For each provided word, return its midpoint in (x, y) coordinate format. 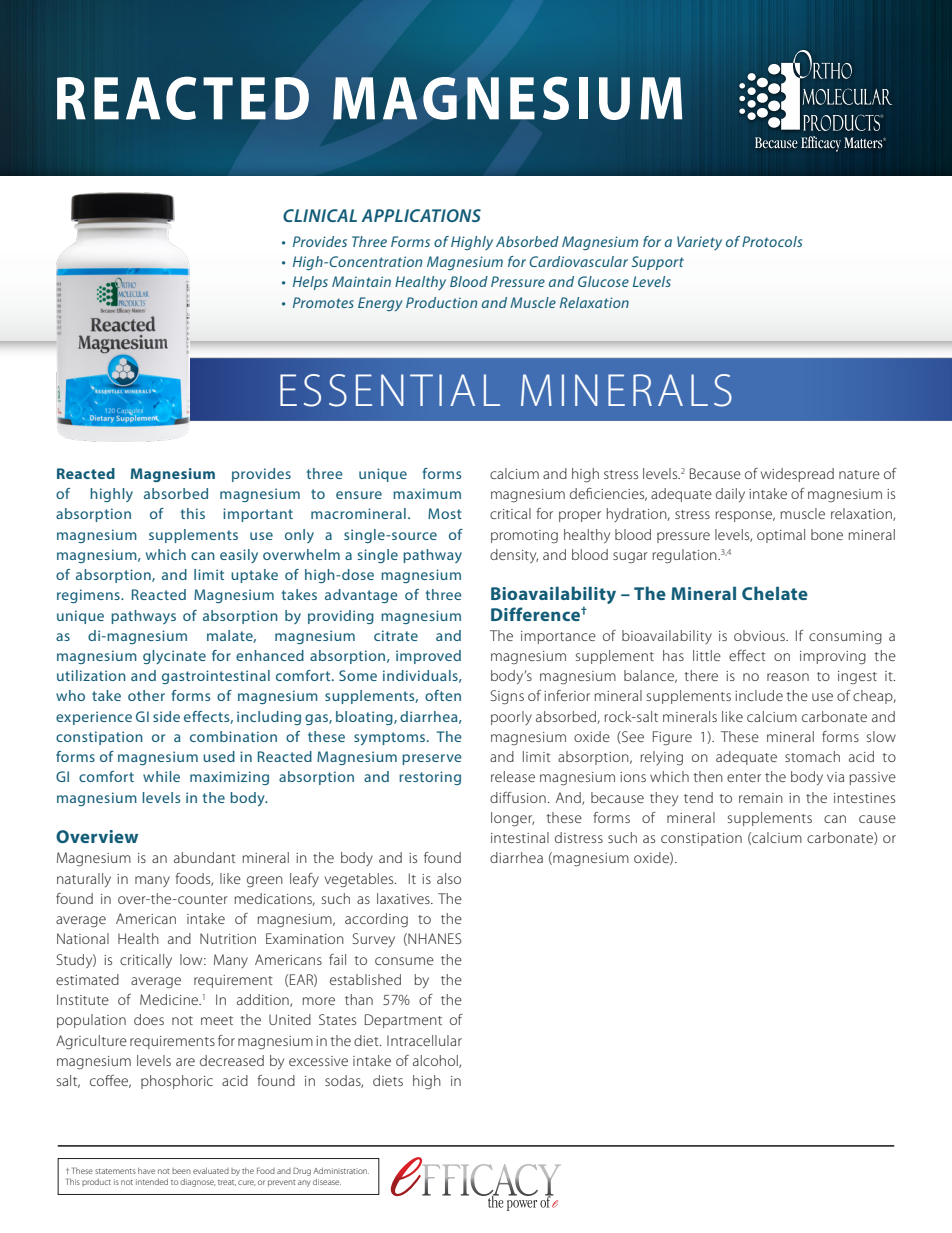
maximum (427, 493)
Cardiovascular (578, 261)
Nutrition (228, 938)
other (146, 695)
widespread (797, 475)
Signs (507, 697)
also (449, 878)
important (258, 515)
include (759, 695)
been (181, 1171)
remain (761, 798)
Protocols (772, 241)
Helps (310, 283)
